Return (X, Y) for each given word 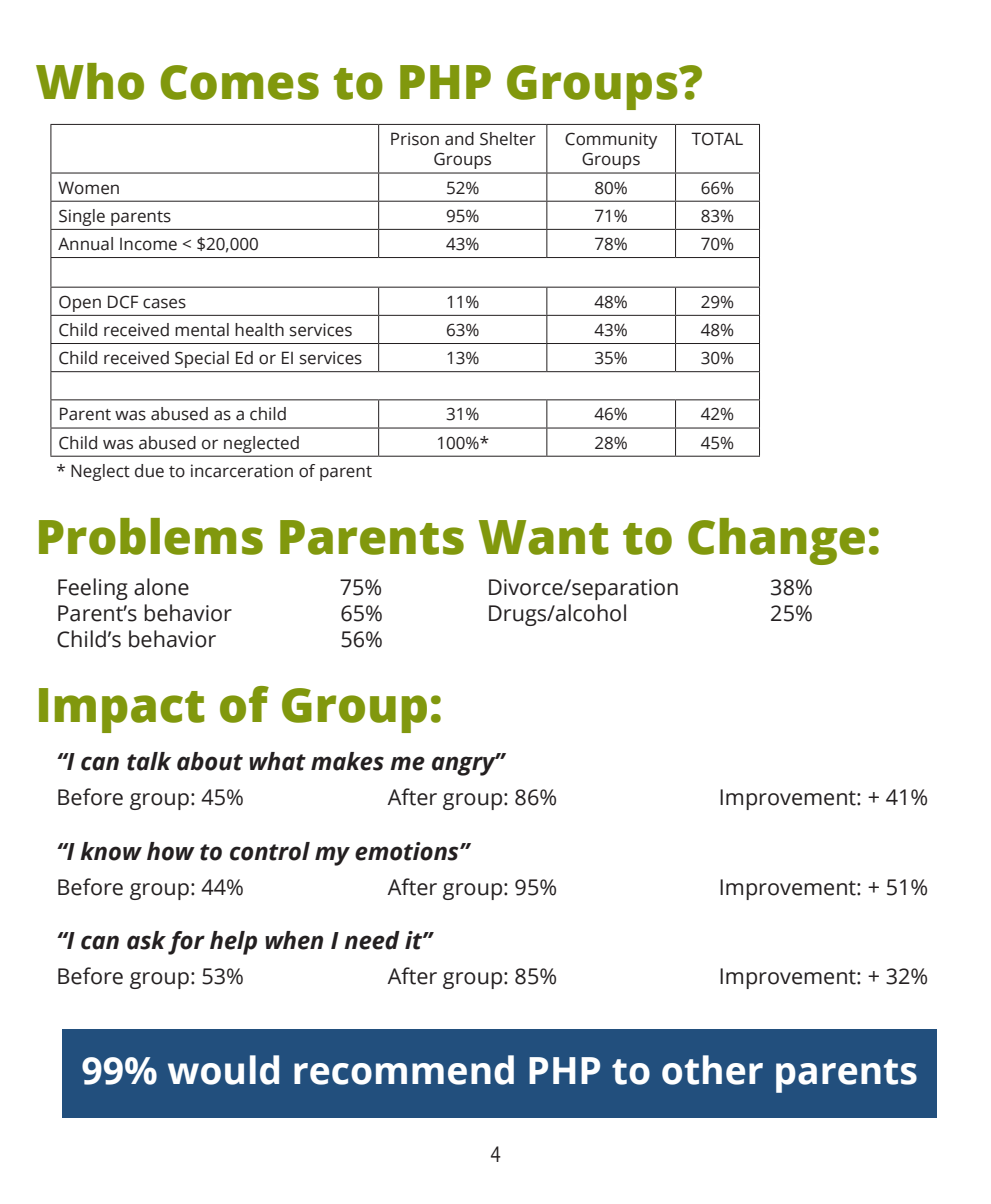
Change (776, 541)
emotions (408, 851)
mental (202, 330)
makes (347, 761)
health (259, 330)
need (372, 940)
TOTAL (717, 139)
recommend (404, 1070)
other (712, 1070)
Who (90, 81)
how (171, 851)
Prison (415, 139)
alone (161, 587)
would (223, 1070)
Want (544, 537)
